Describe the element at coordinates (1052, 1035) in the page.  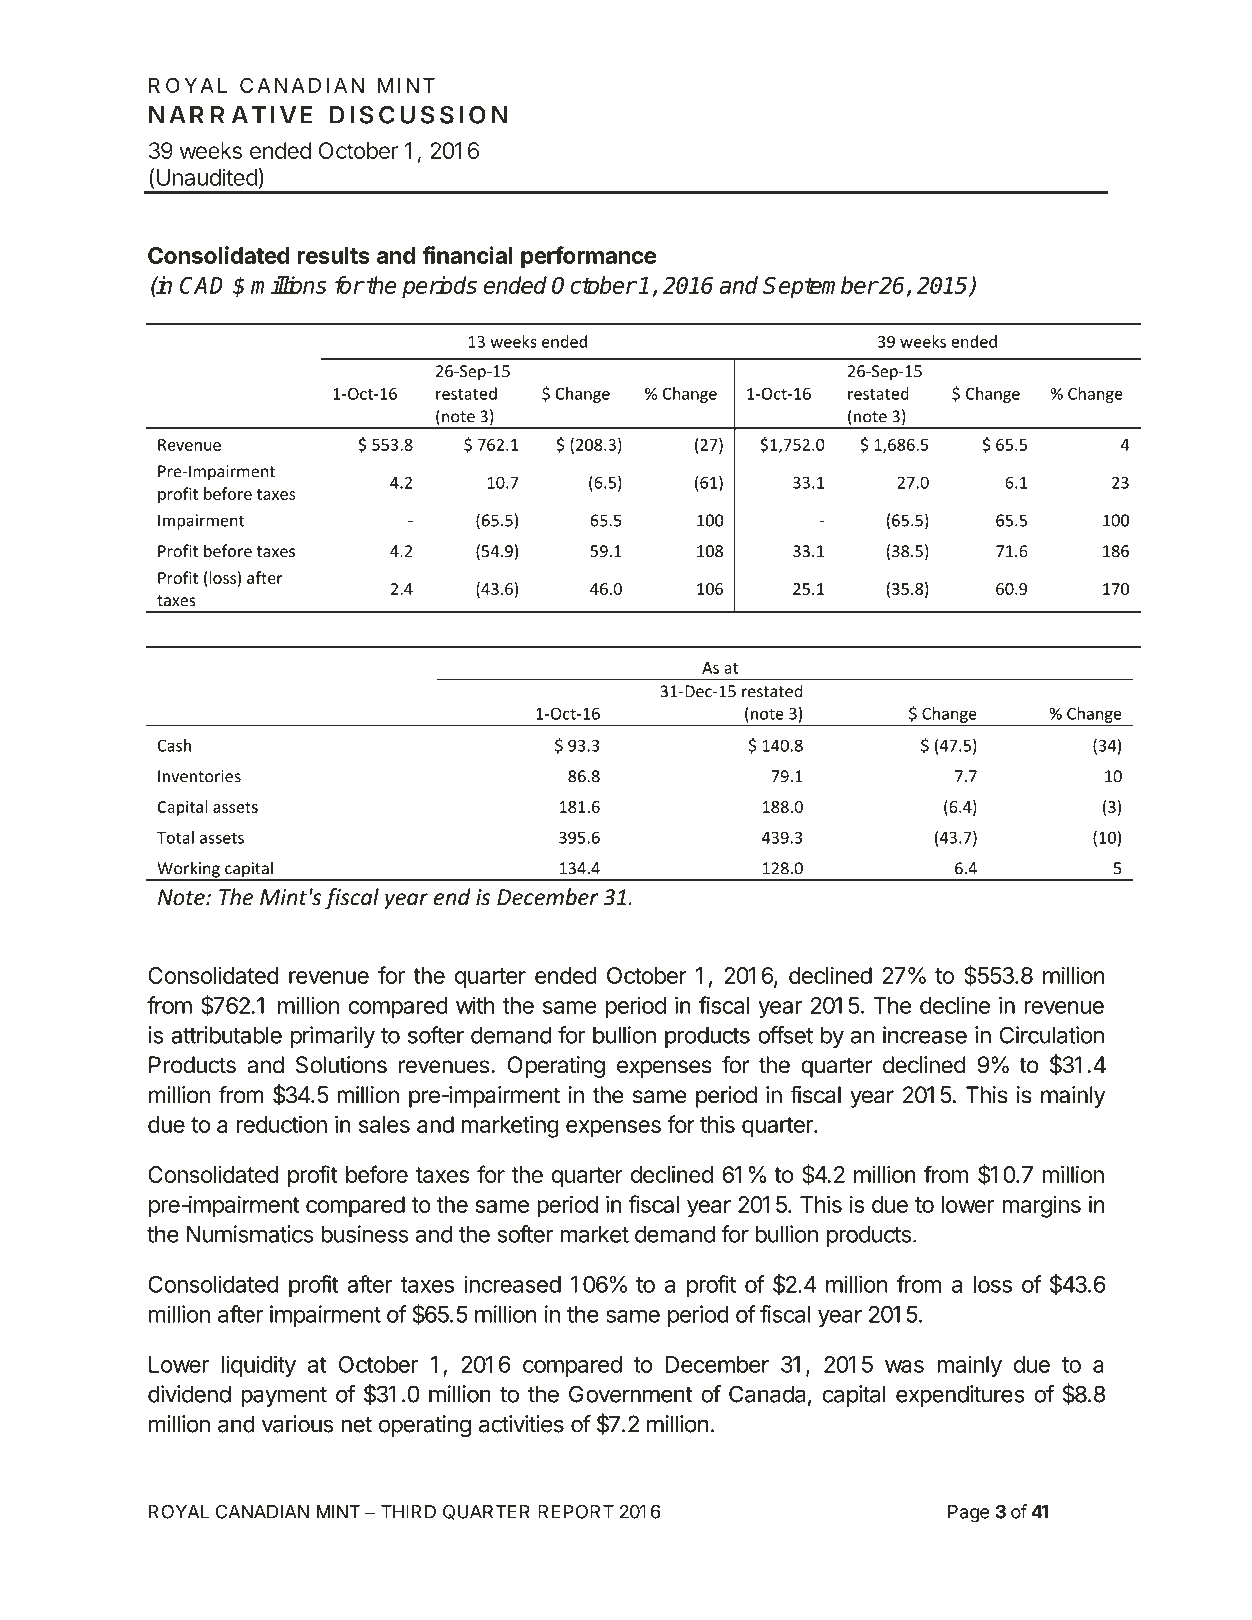
I see `Circulation` at that location.
